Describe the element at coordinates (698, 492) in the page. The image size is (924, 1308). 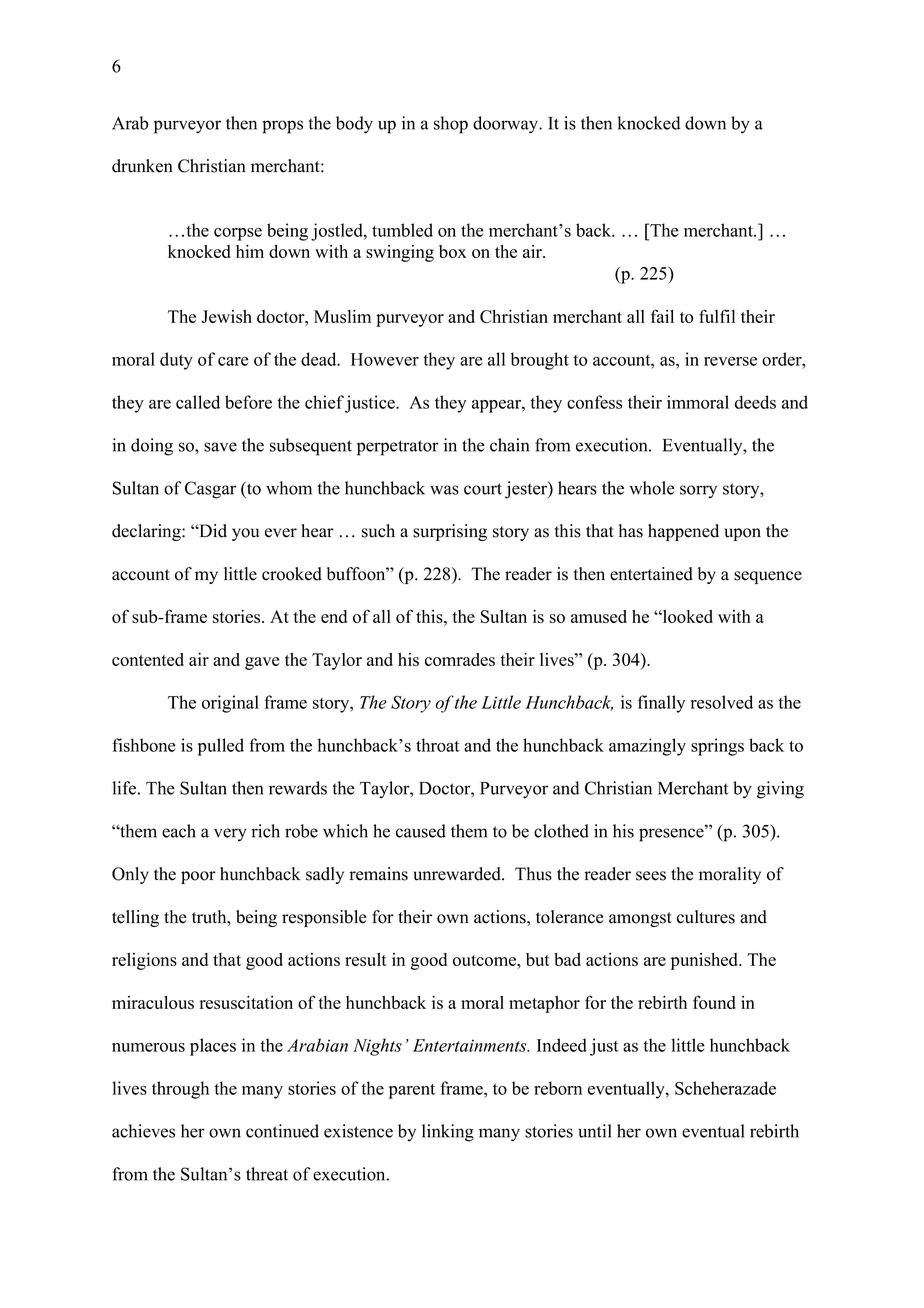
I see `sorry` at that location.
